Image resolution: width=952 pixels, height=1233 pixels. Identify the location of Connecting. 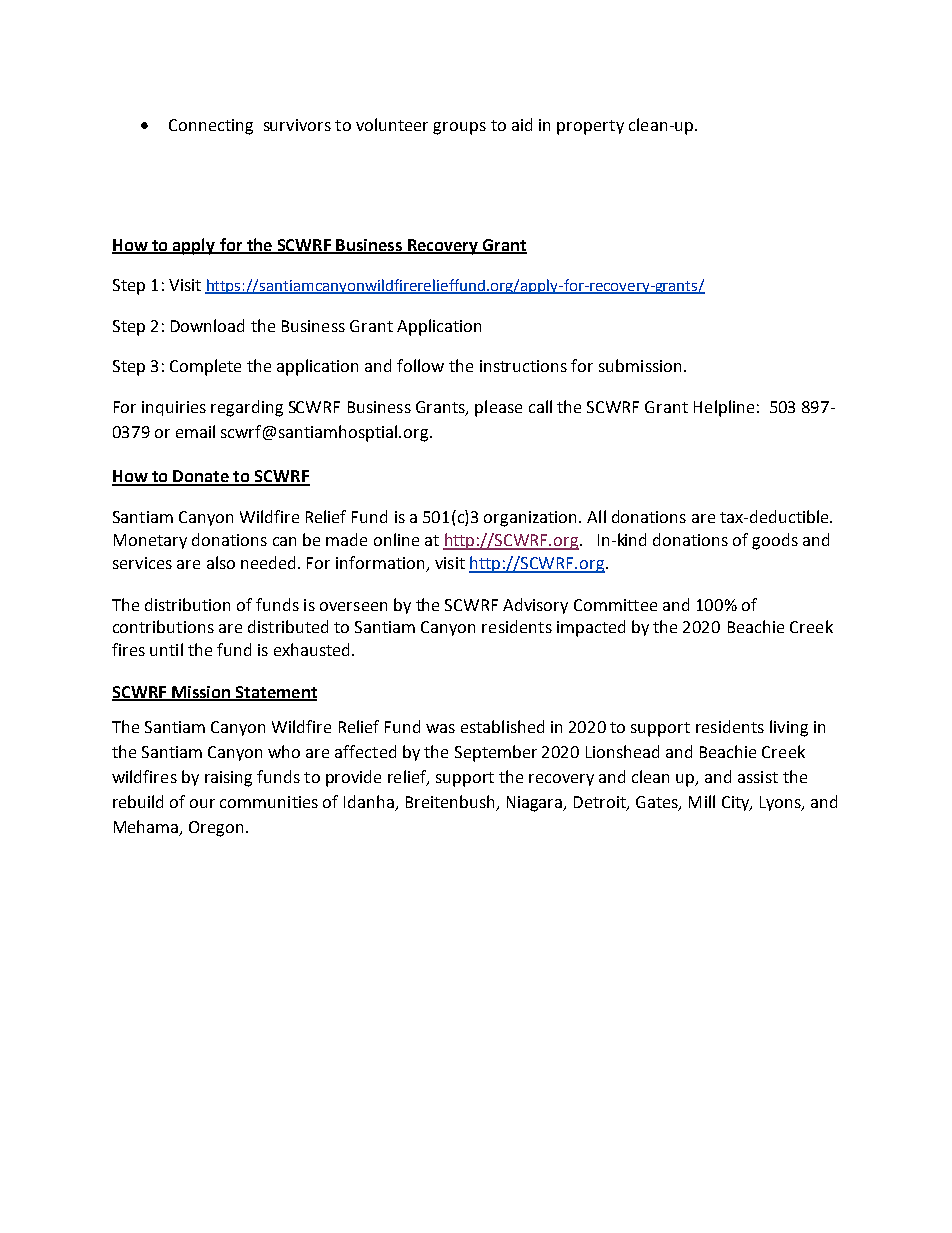
(211, 127).
